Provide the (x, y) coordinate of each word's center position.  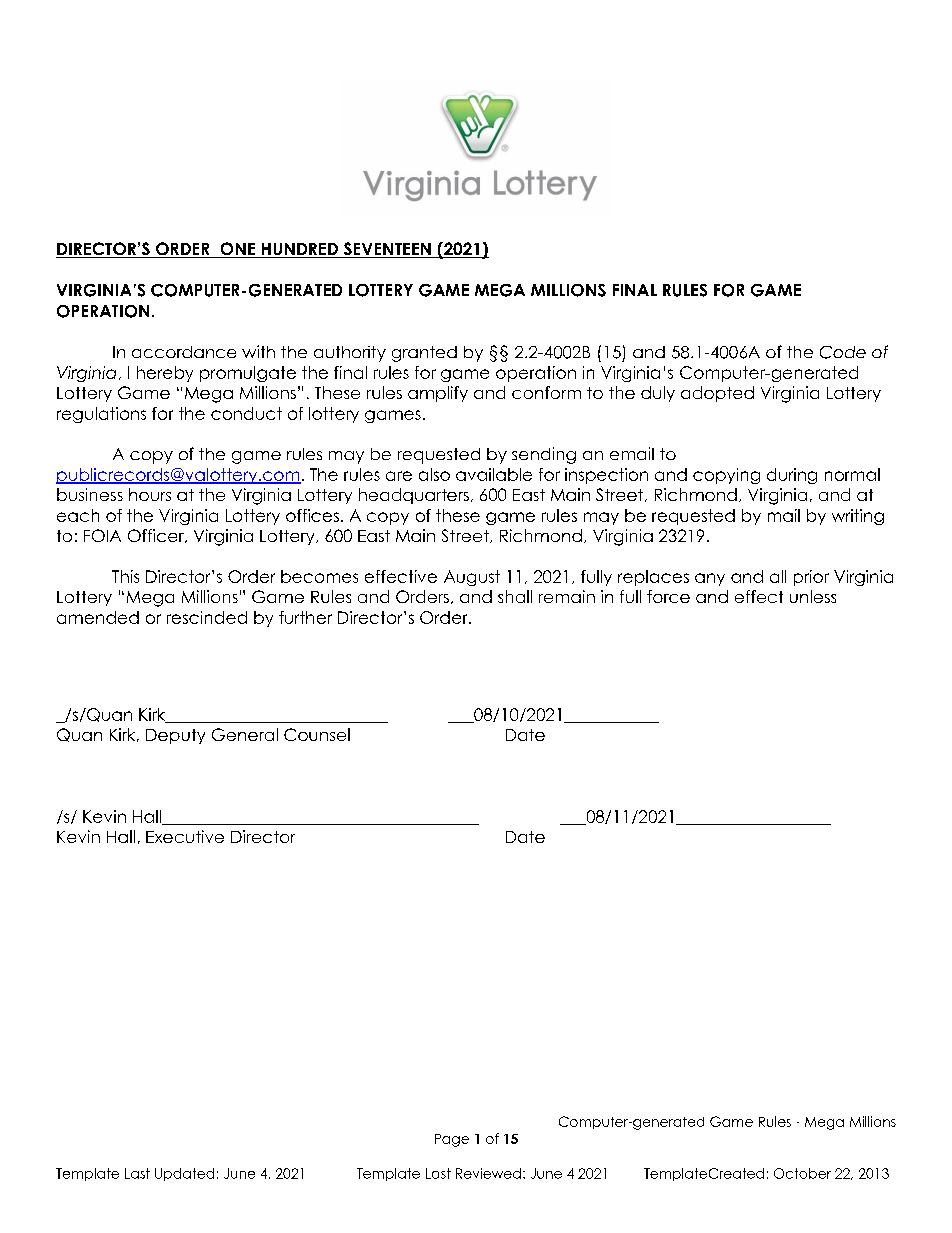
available (494, 474)
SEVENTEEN (387, 250)
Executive (185, 836)
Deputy (175, 736)
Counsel (317, 734)
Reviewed (488, 1173)
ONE (238, 250)
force (668, 596)
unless (813, 596)
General (245, 734)
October (802, 1173)
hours (150, 494)
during (792, 476)
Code (843, 352)
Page (452, 1140)
